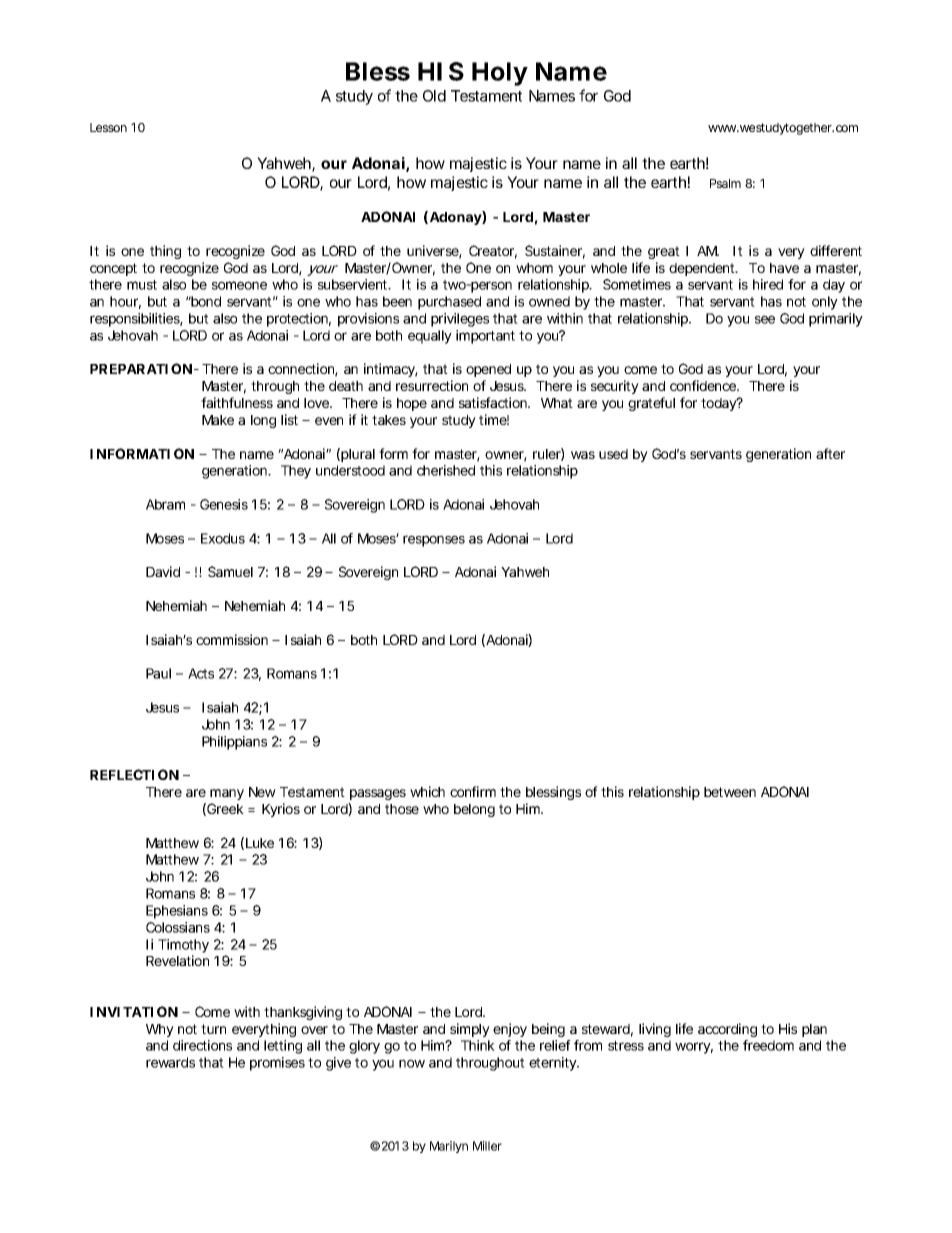 The image size is (952, 1233). Describe the element at coordinates (473, 791) in the page. I see `confirm` at that location.
